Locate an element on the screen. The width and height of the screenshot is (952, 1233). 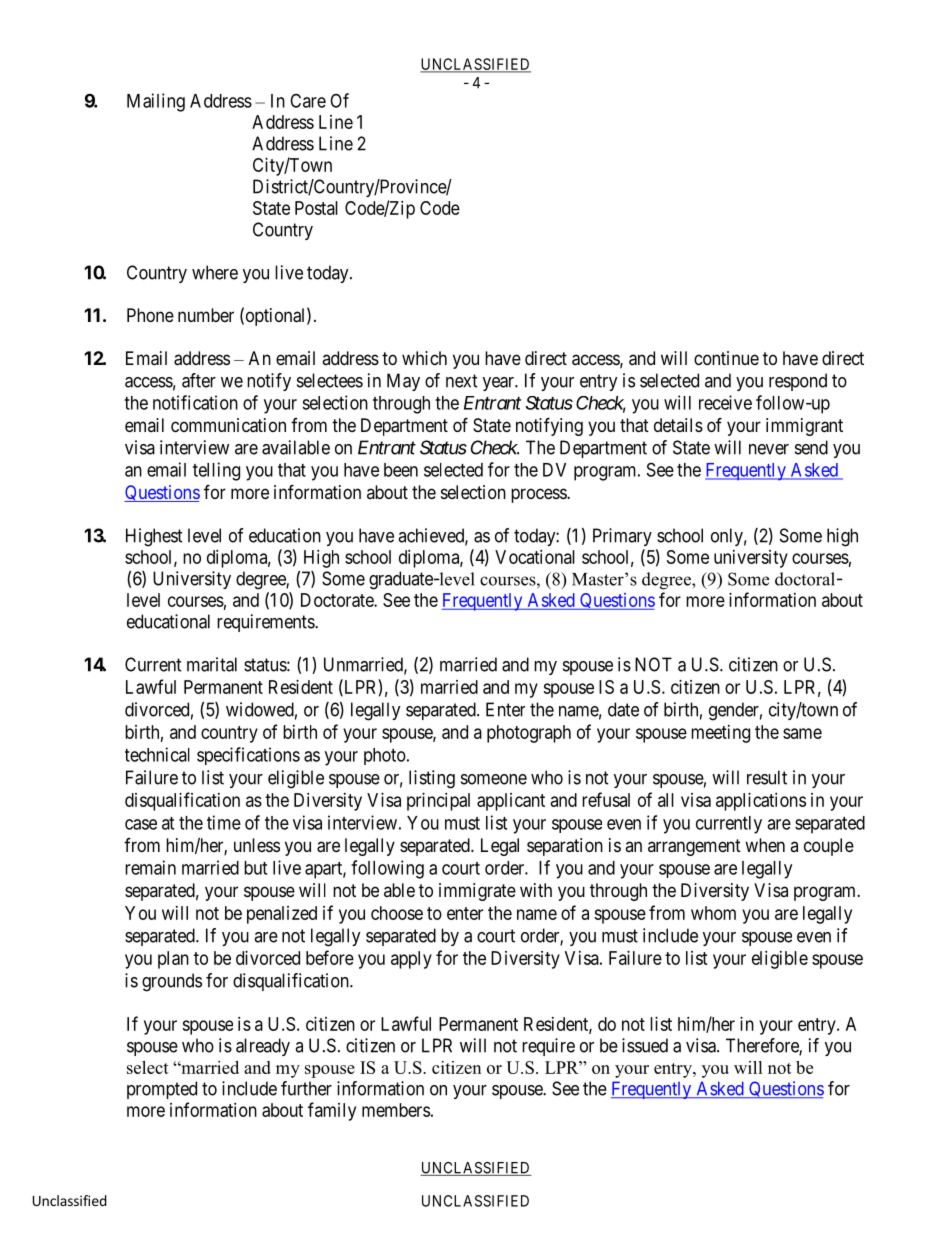
when is located at coordinates (765, 845).
